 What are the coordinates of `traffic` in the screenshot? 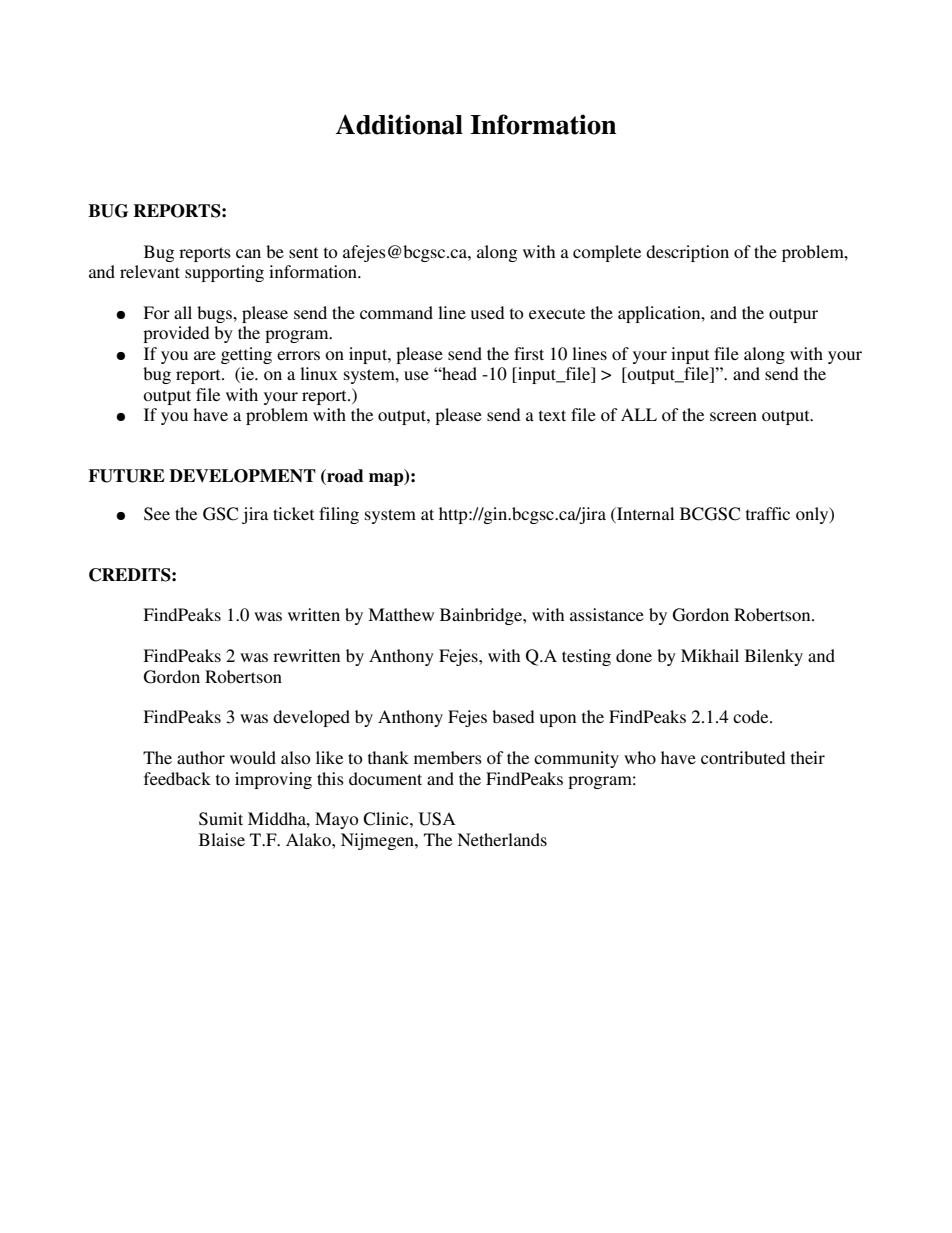 It's located at (768, 513).
